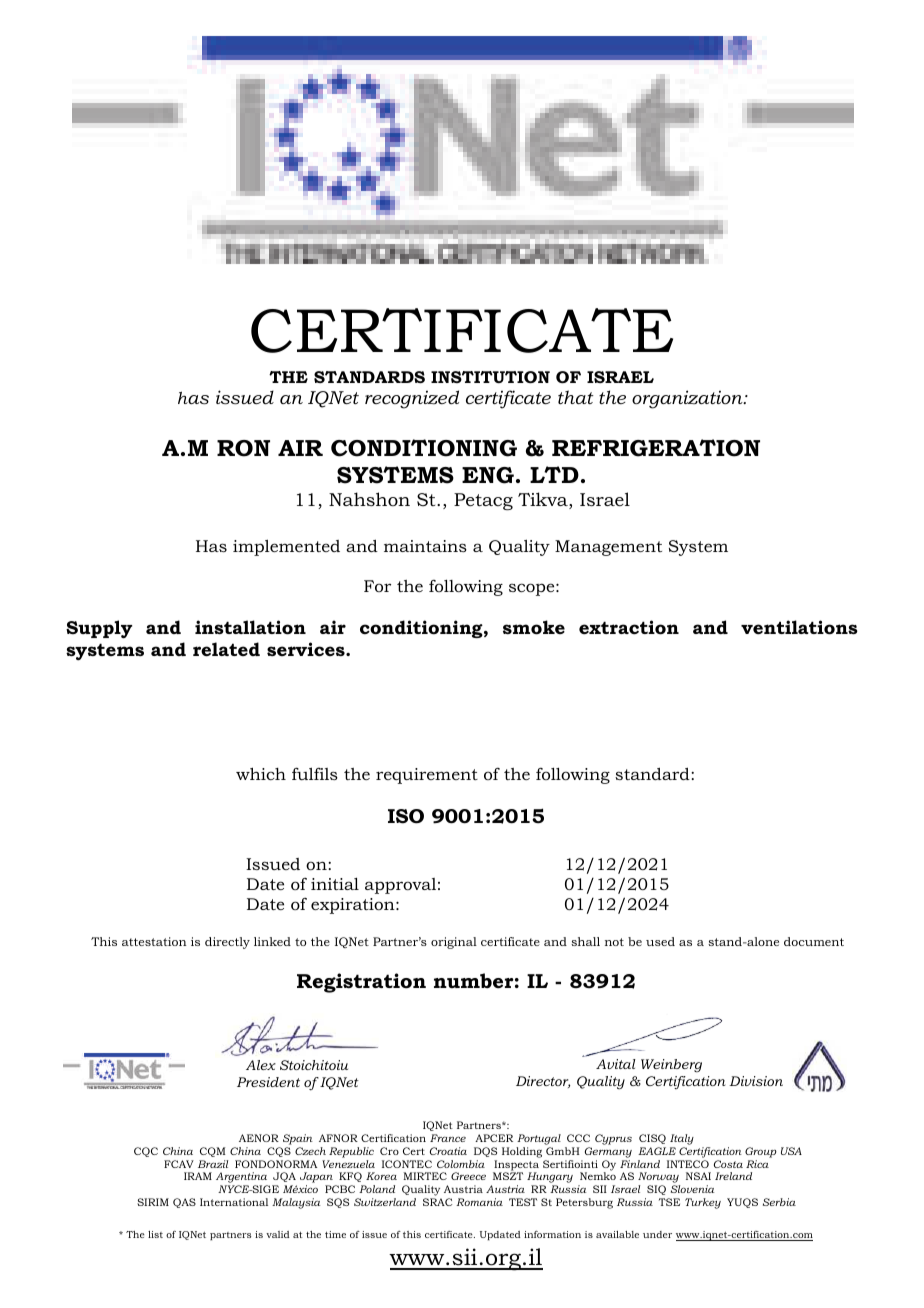 This document has height=1308, width=924. I want to click on smoke, so click(534, 627).
